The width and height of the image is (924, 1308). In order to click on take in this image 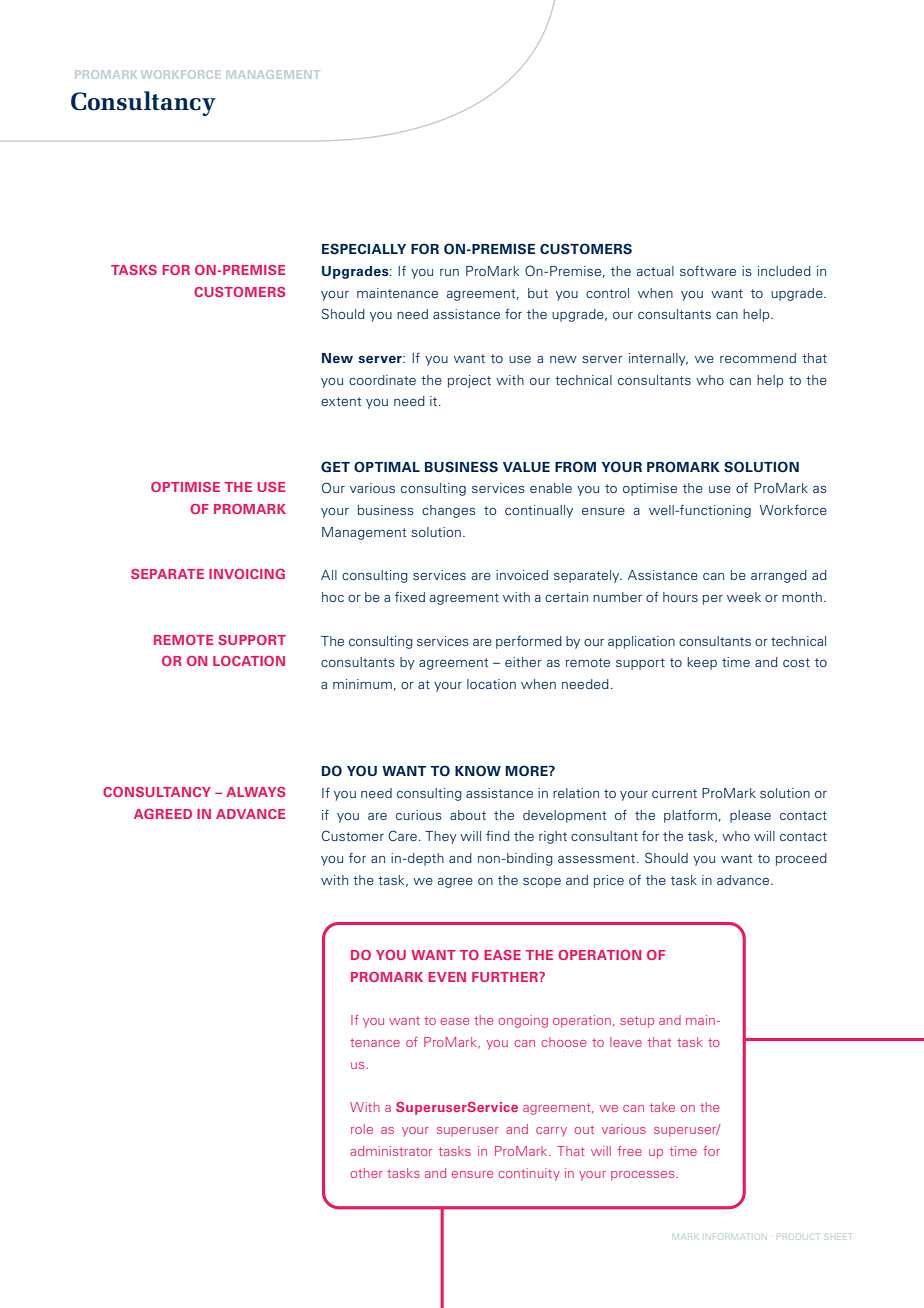, I will do `click(662, 1107)`.
